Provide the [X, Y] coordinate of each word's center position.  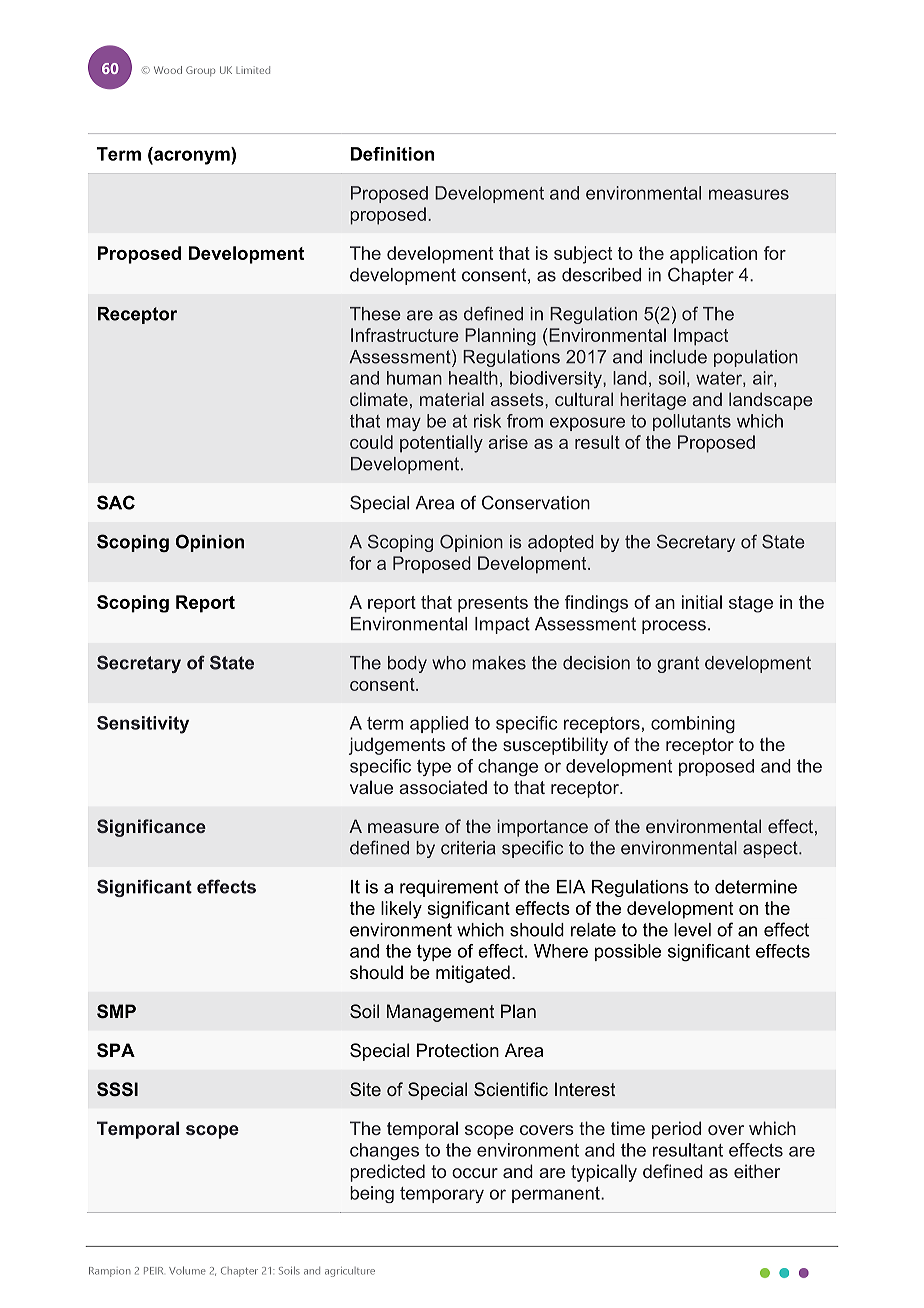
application [713, 255]
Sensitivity [143, 725]
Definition [392, 154]
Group [200, 71]
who [449, 663]
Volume [187, 1270]
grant [678, 664]
